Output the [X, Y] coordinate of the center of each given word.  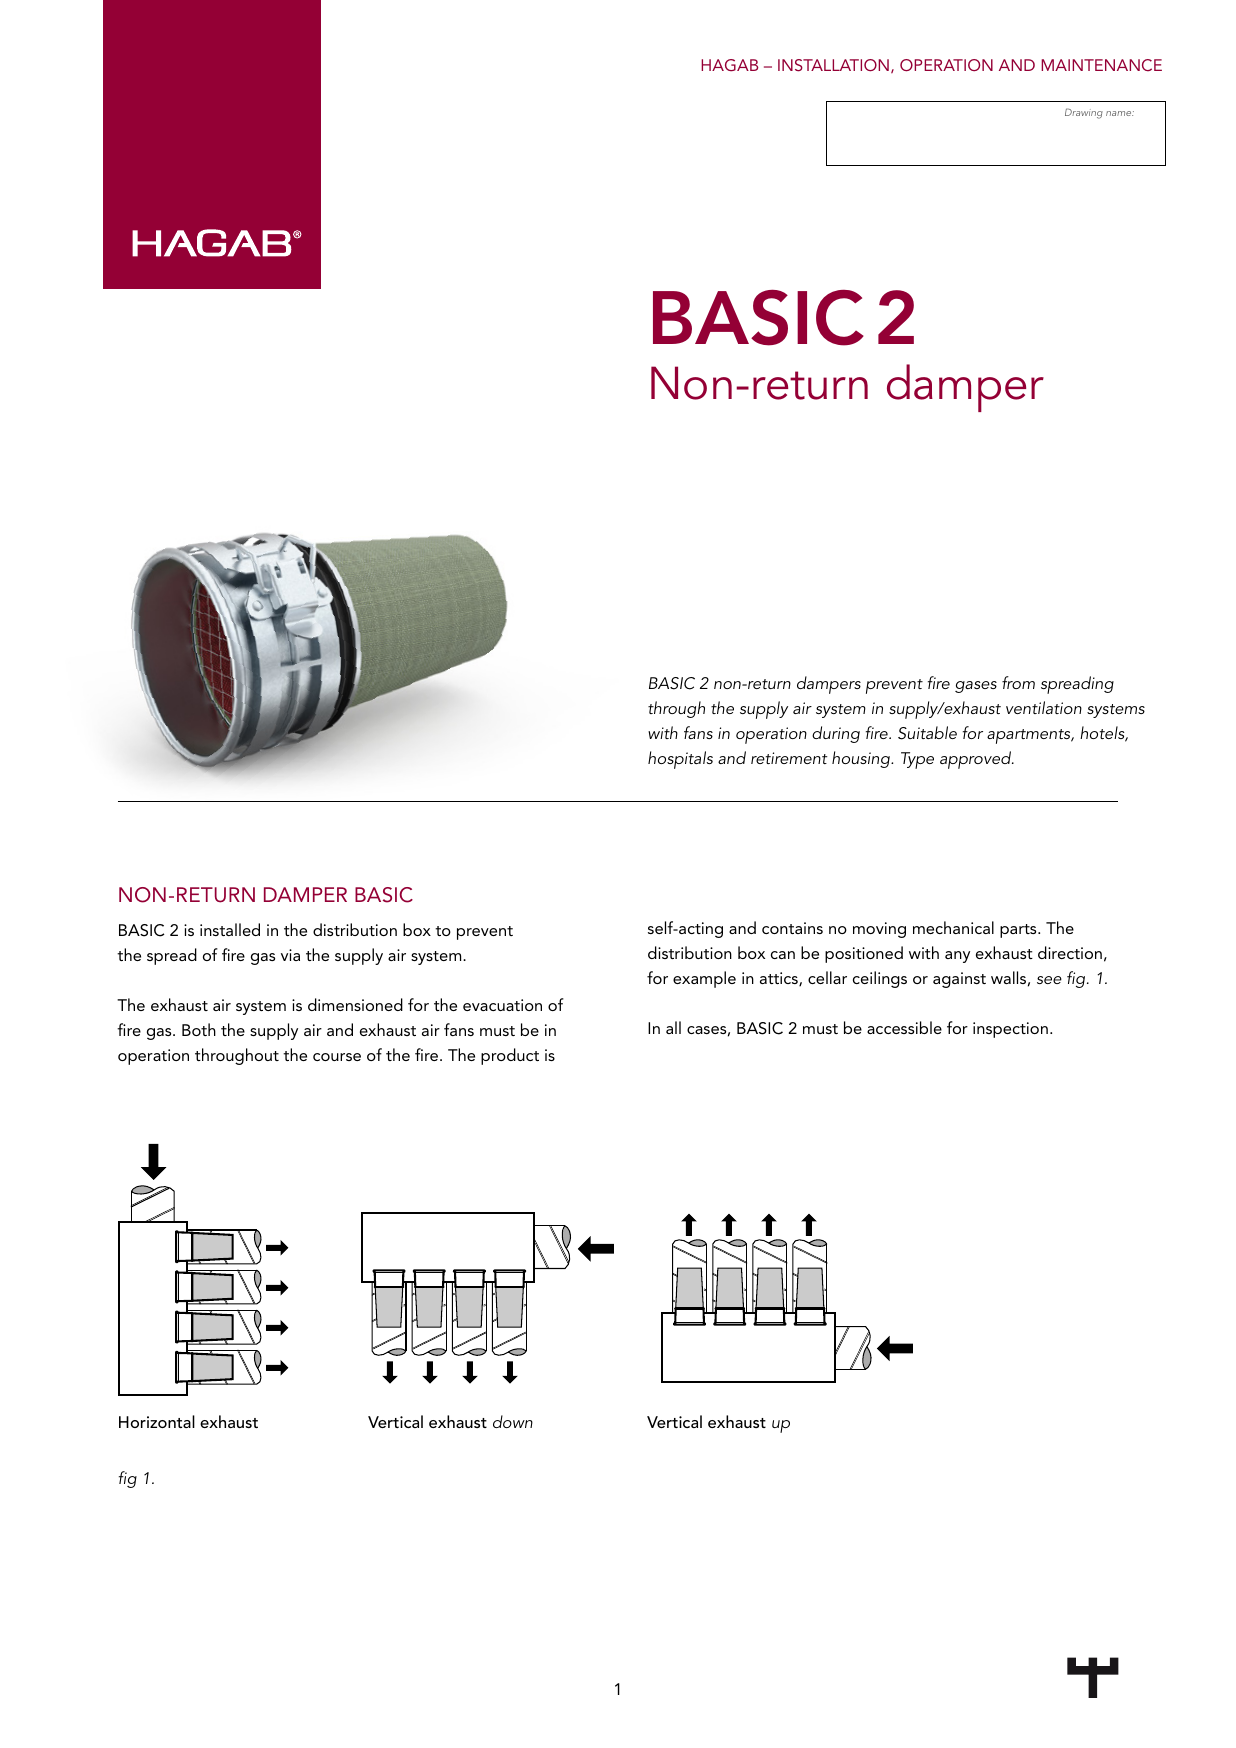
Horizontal [157, 1421]
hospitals [680, 760]
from [1018, 682]
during [836, 734]
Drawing [1084, 113]
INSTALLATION [833, 65]
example [704, 979]
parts [1019, 931]
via [290, 955]
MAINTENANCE [1101, 65]
